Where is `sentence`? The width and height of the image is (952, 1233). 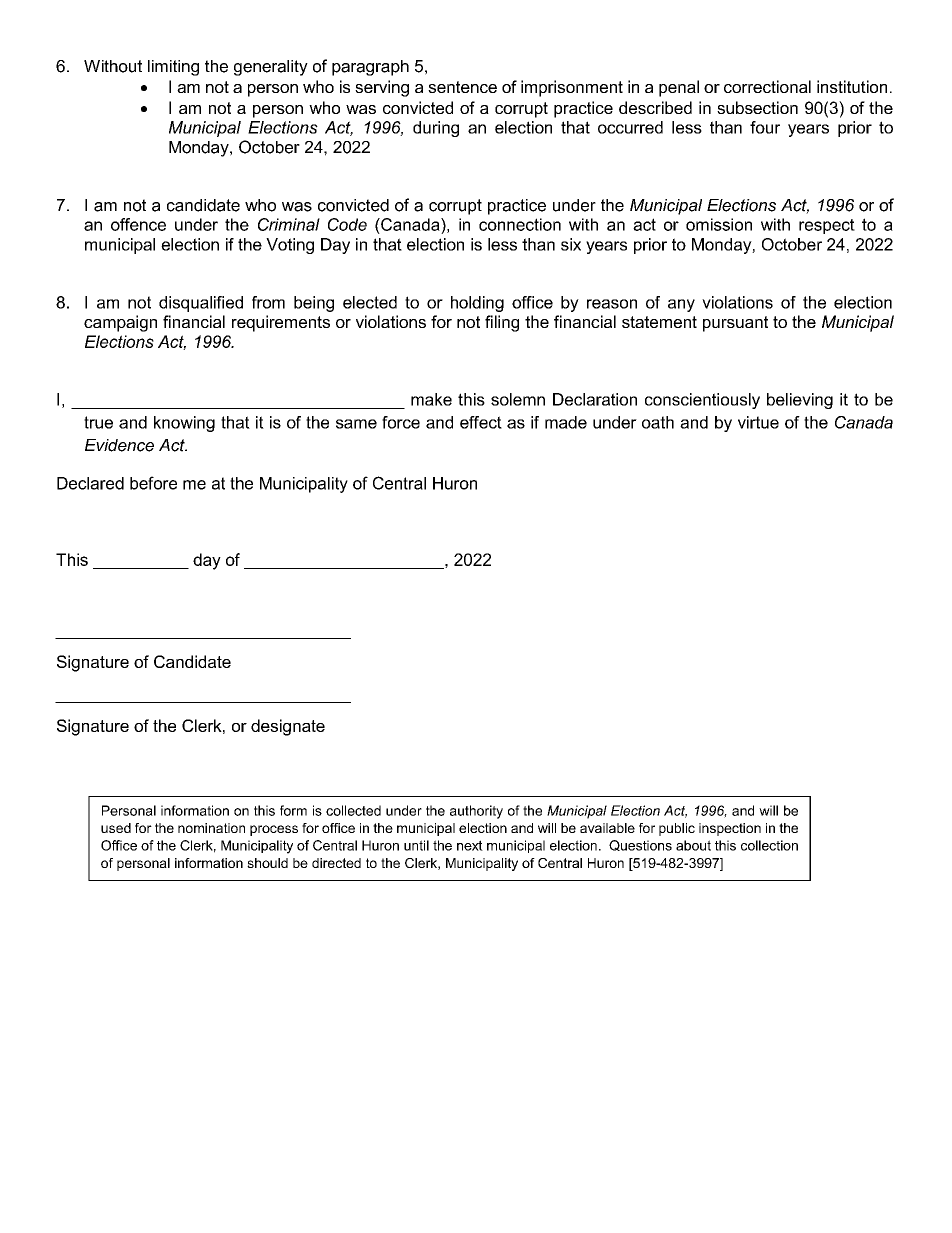 sentence is located at coordinates (462, 87).
